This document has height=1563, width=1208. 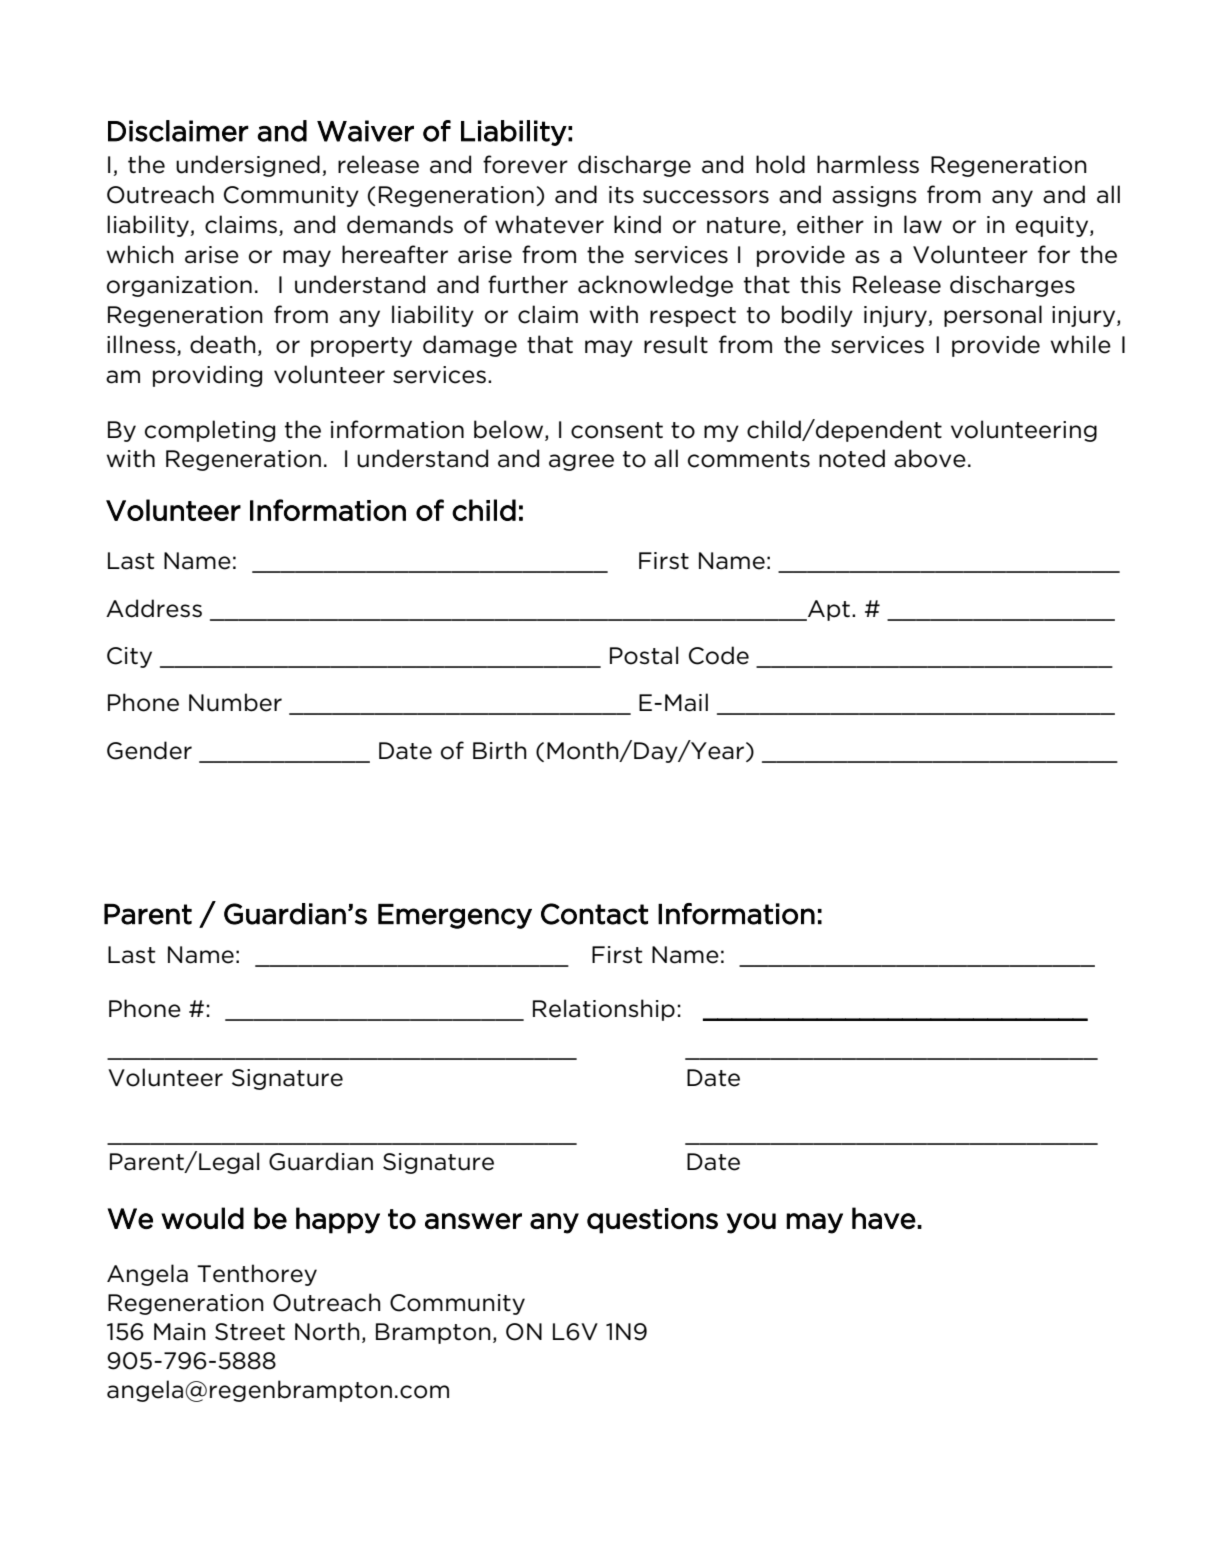 What do you see at coordinates (500, 750) in the document?
I see `Birth` at bounding box center [500, 750].
